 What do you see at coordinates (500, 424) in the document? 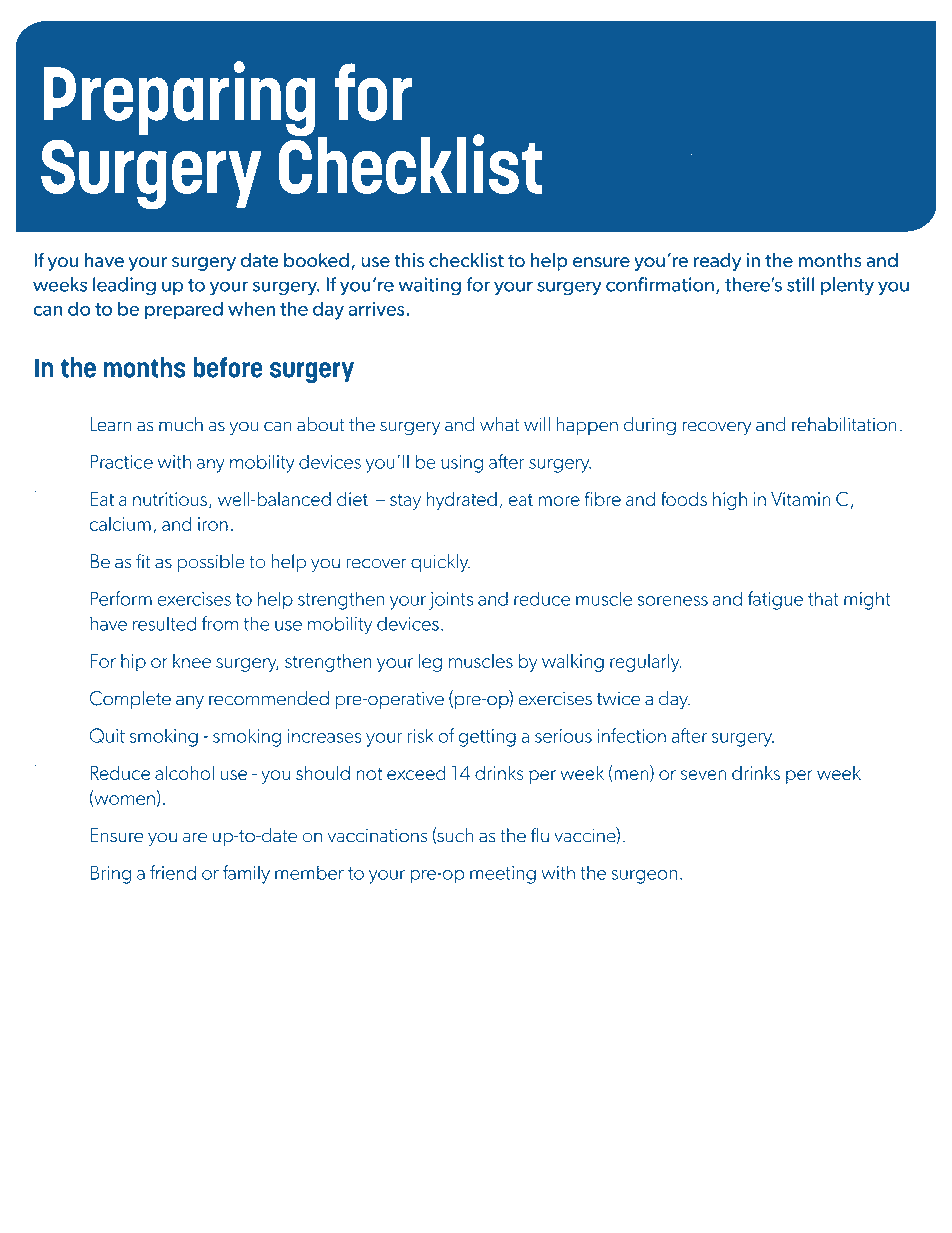
I see `what` at bounding box center [500, 424].
